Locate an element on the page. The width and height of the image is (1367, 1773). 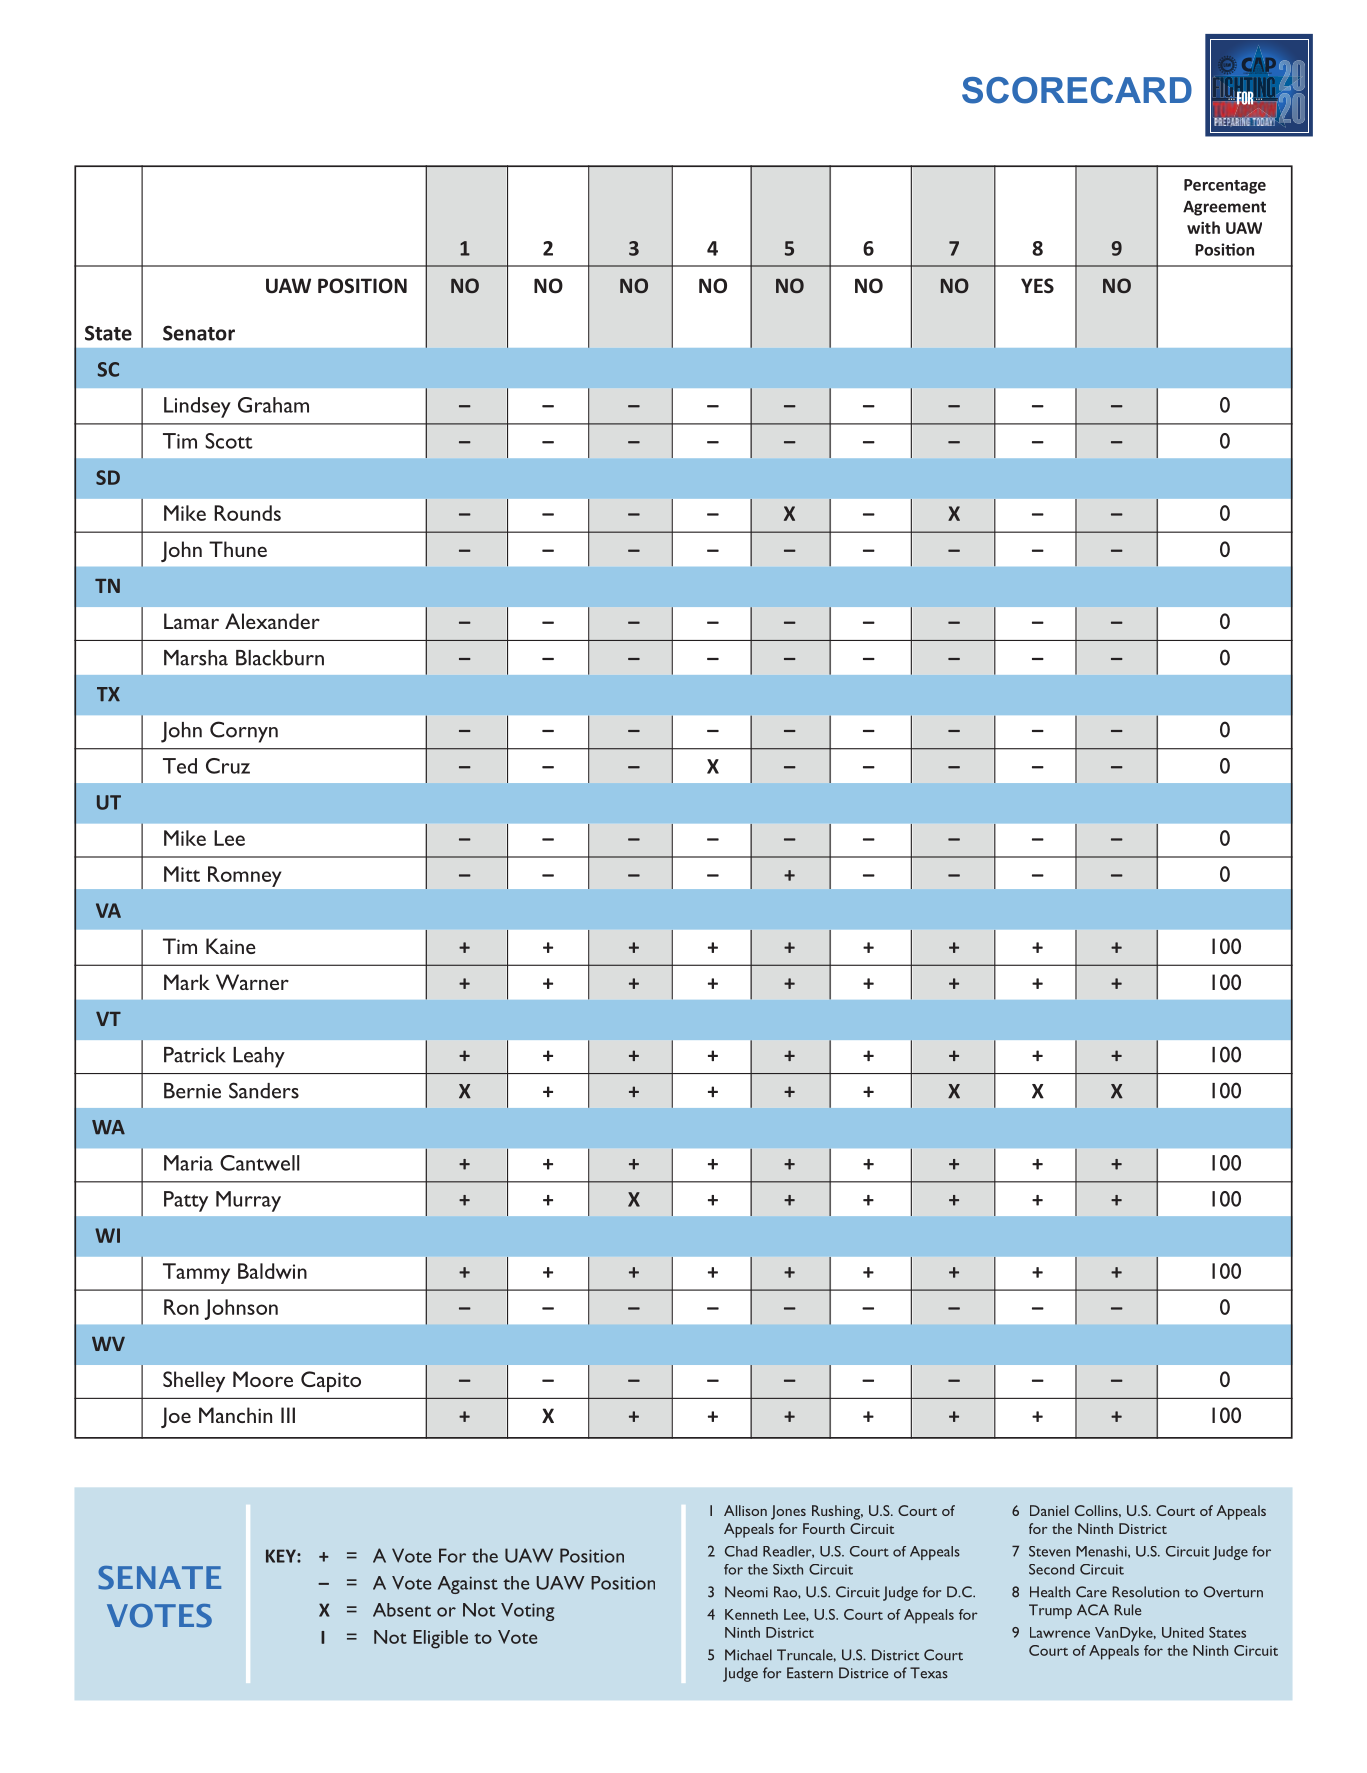
Percentage is located at coordinates (1225, 186).
